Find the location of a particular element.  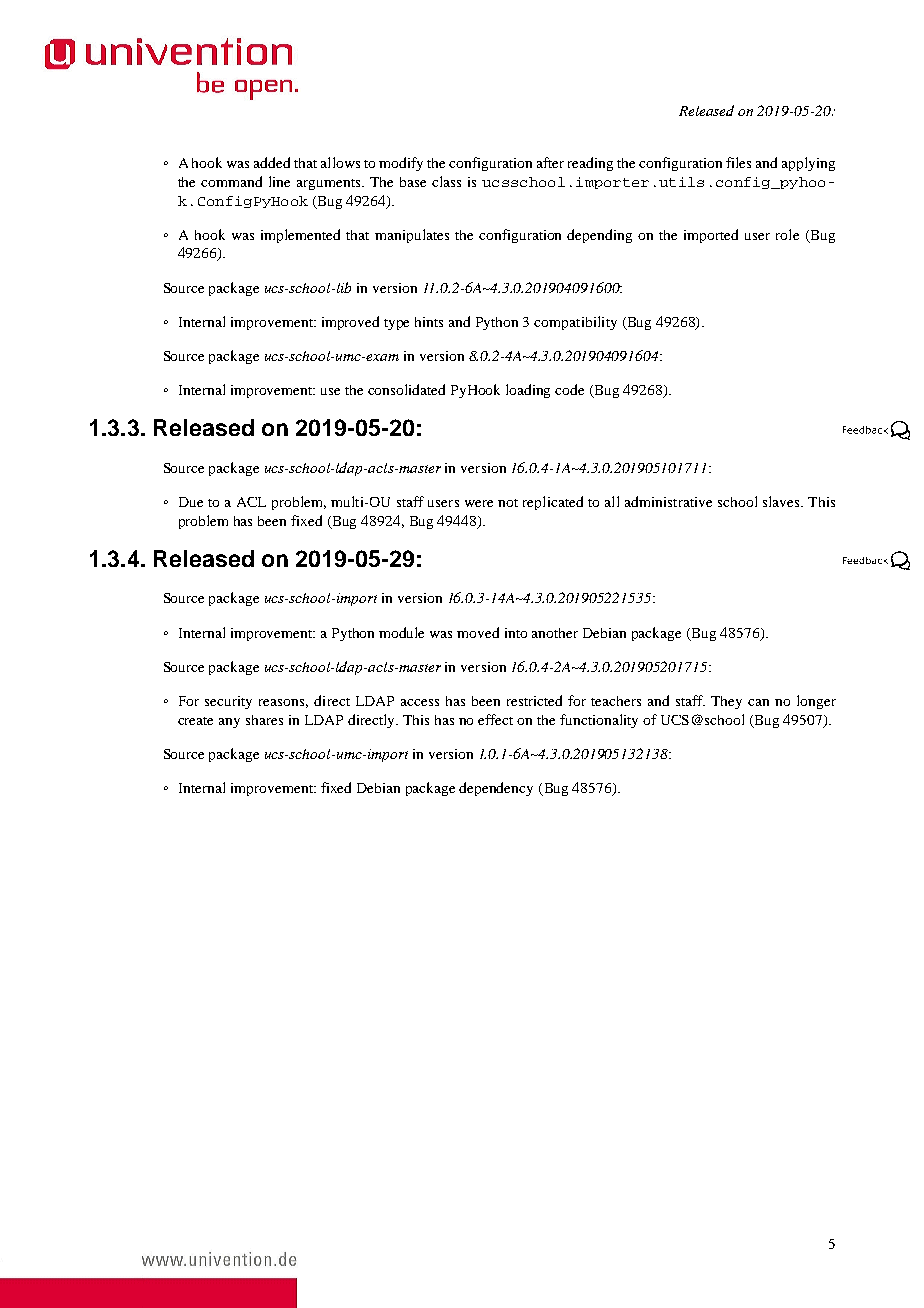

consolidated is located at coordinates (406, 389).
